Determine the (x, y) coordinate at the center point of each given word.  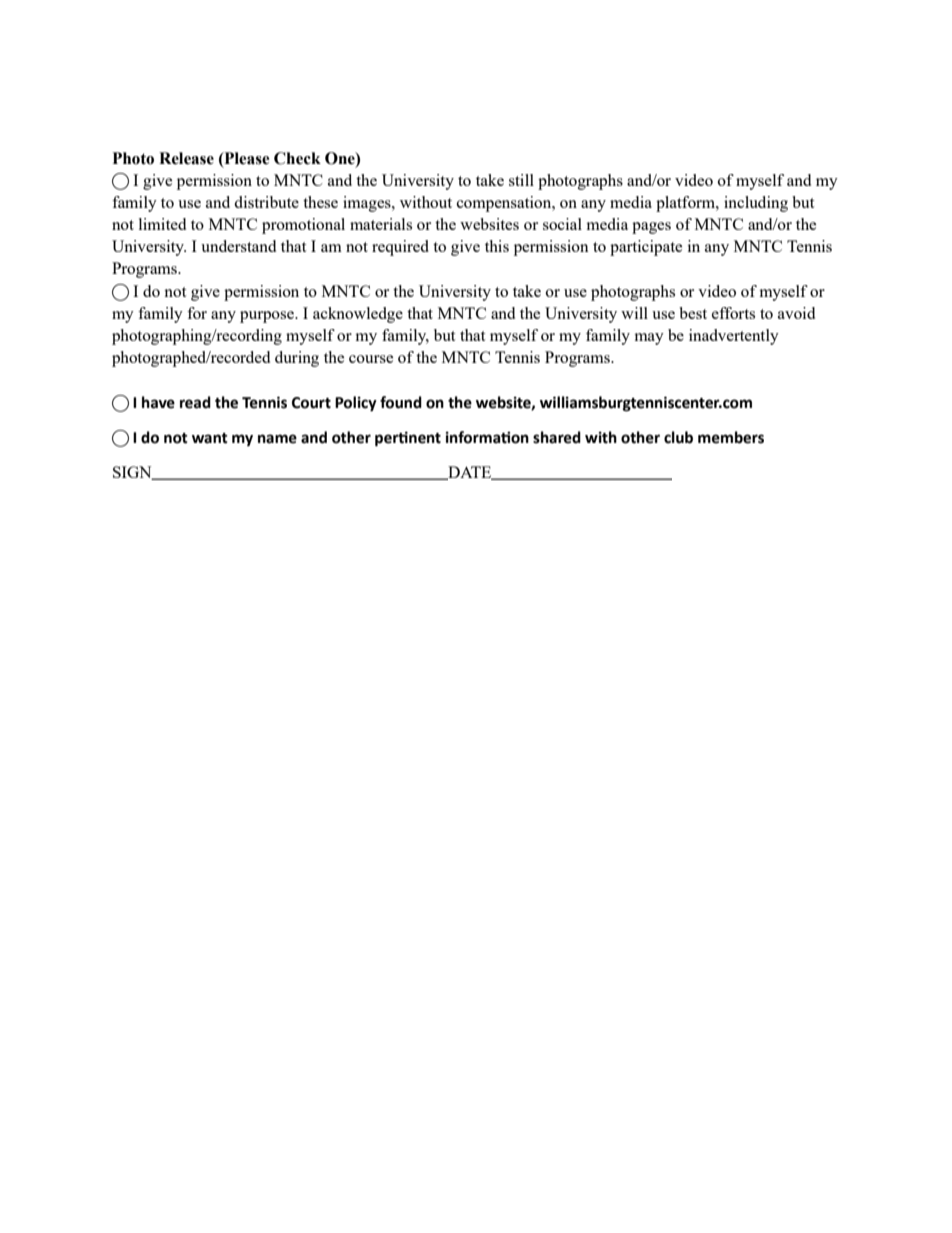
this (497, 246)
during (297, 359)
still (521, 180)
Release (186, 158)
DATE (470, 473)
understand (238, 246)
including (756, 204)
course (371, 359)
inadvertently (734, 337)
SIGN (133, 473)
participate (646, 248)
